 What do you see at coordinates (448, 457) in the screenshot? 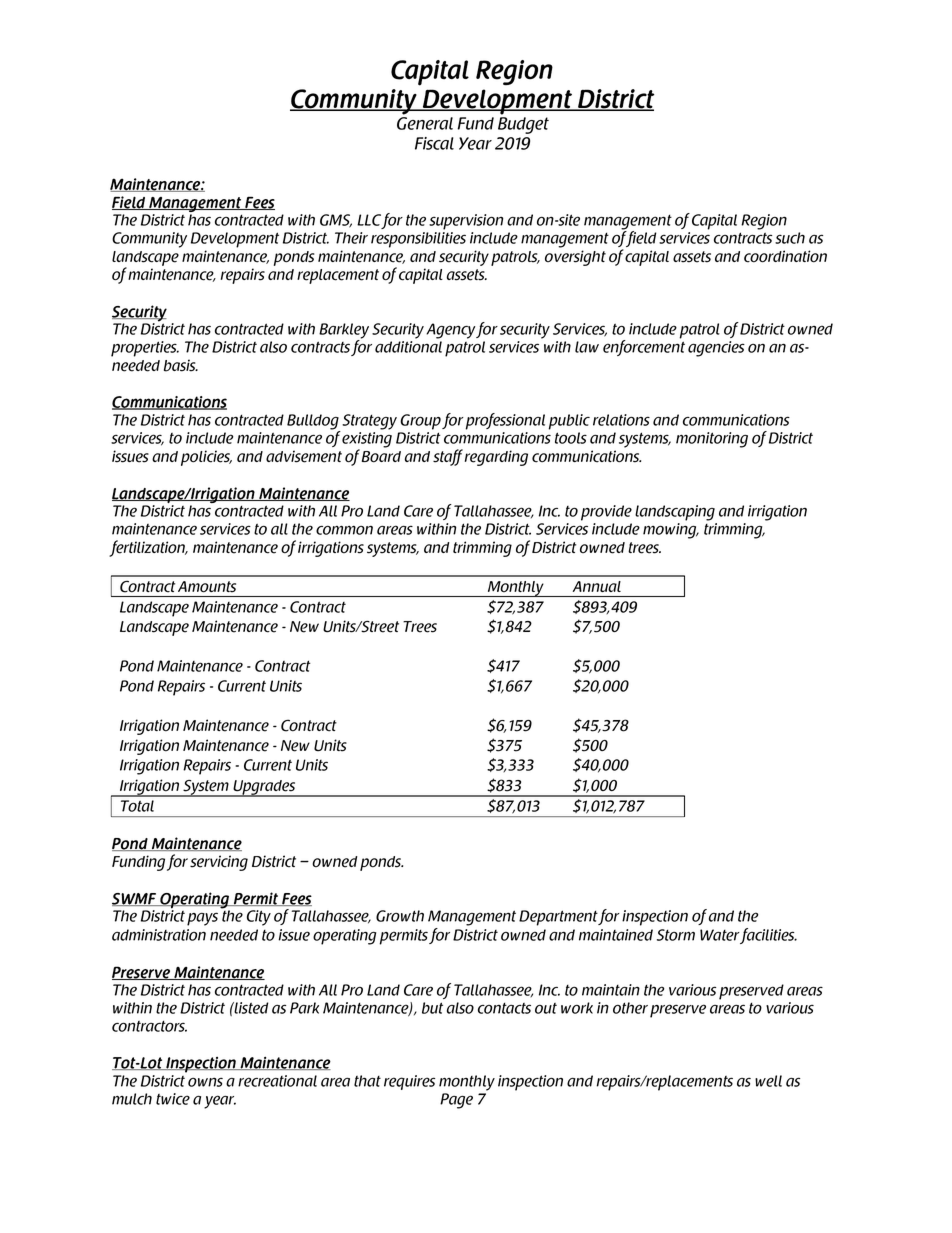
I see `staff` at bounding box center [448, 457].
